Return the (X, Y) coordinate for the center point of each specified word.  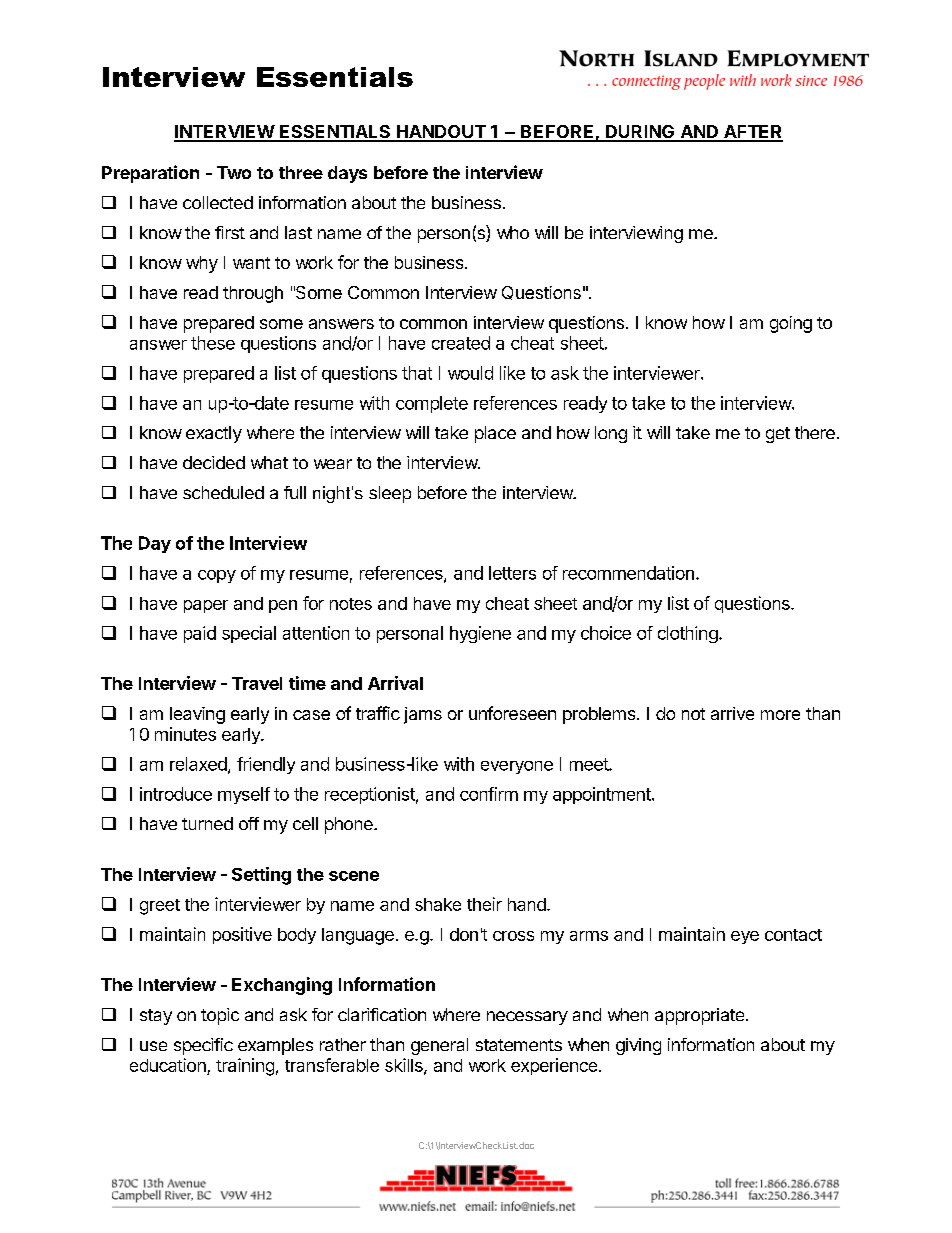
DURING (640, 133)
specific (203, 1046)
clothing (688, 634)
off (249, 823)
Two (234, 172)
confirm (489, 794)
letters (512, 573)
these (213, 343)
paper (206, 606)
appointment (603, 795)
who (513, 232)
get (778, 435)
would (470, 373)
